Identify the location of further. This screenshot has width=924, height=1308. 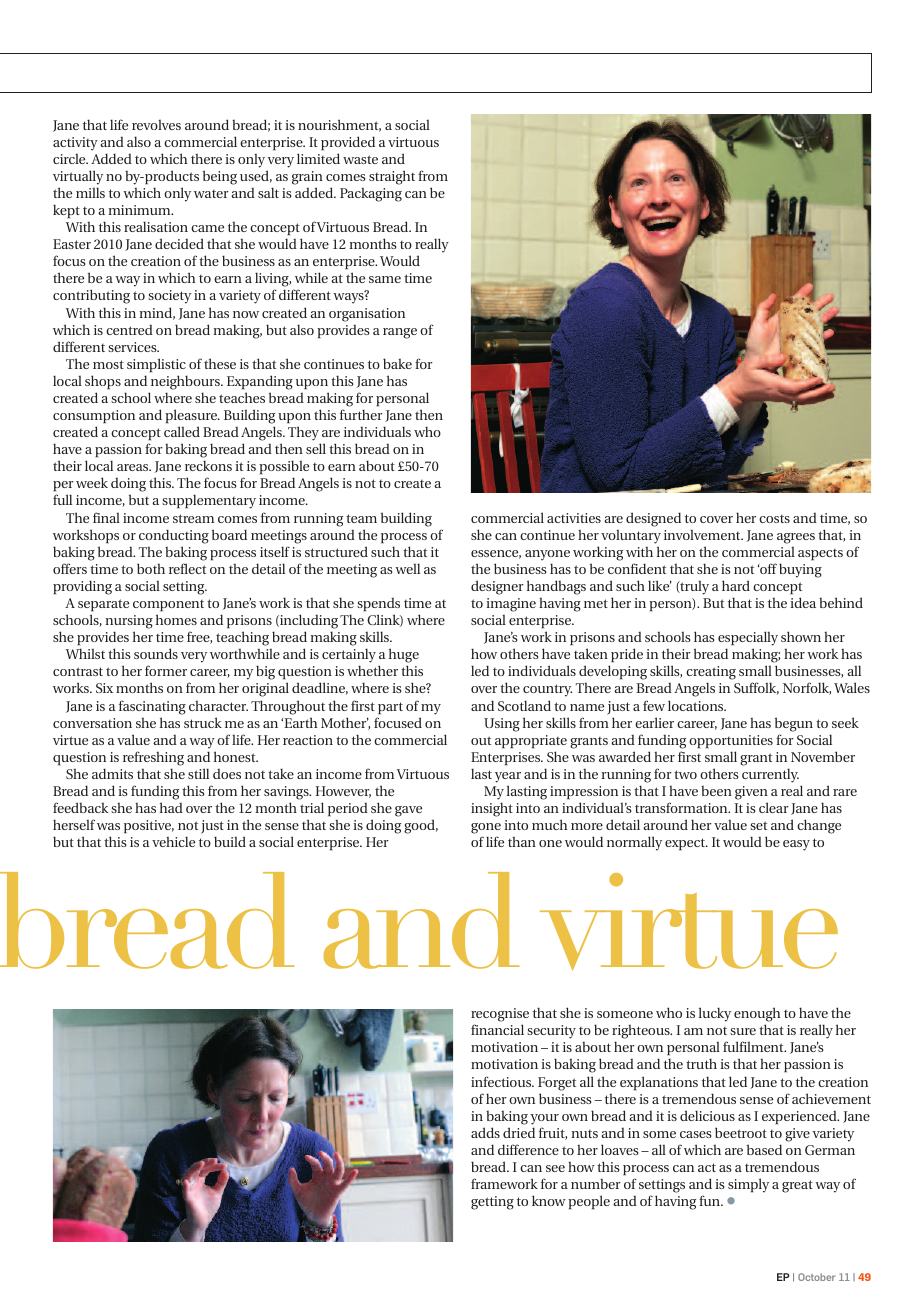
(361, 414).
